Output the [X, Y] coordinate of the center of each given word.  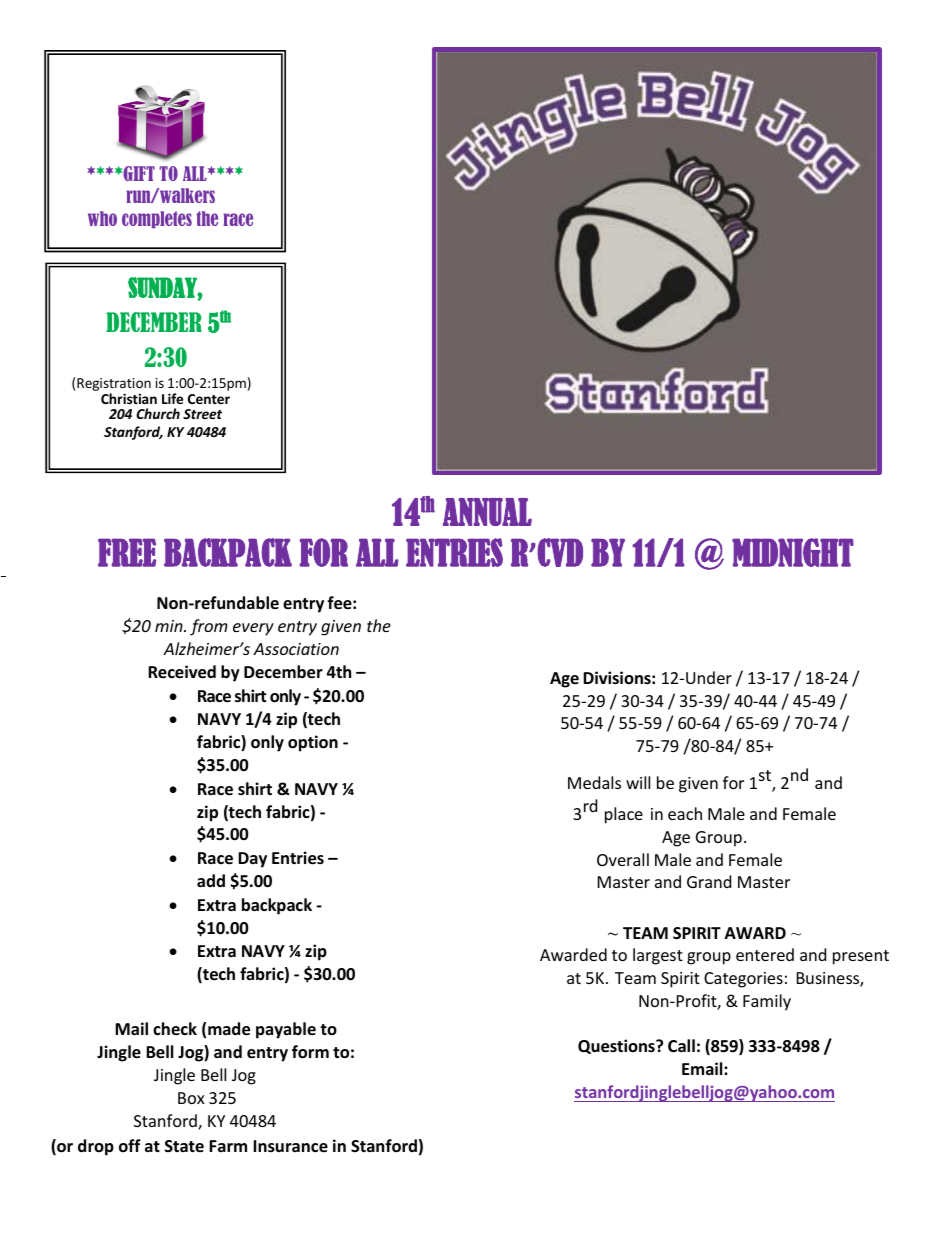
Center [209, 399]
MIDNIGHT [793, 552]
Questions [617, 1046]
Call [681, 1045]
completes [157, 219]
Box [191, 1098]
